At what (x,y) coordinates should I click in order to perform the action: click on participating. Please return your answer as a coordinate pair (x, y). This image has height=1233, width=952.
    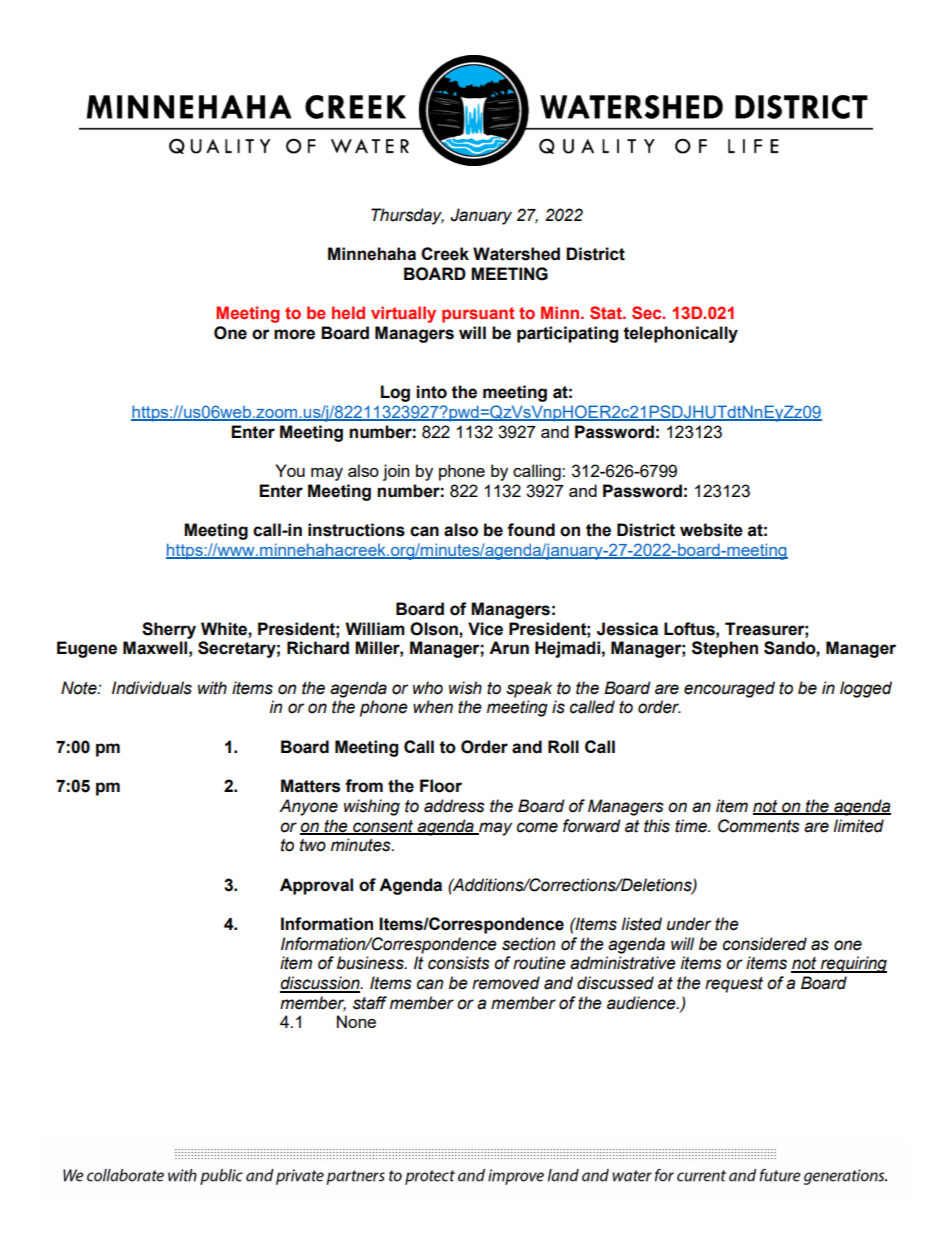
    Looking at the image, I should click on (567, 334).
